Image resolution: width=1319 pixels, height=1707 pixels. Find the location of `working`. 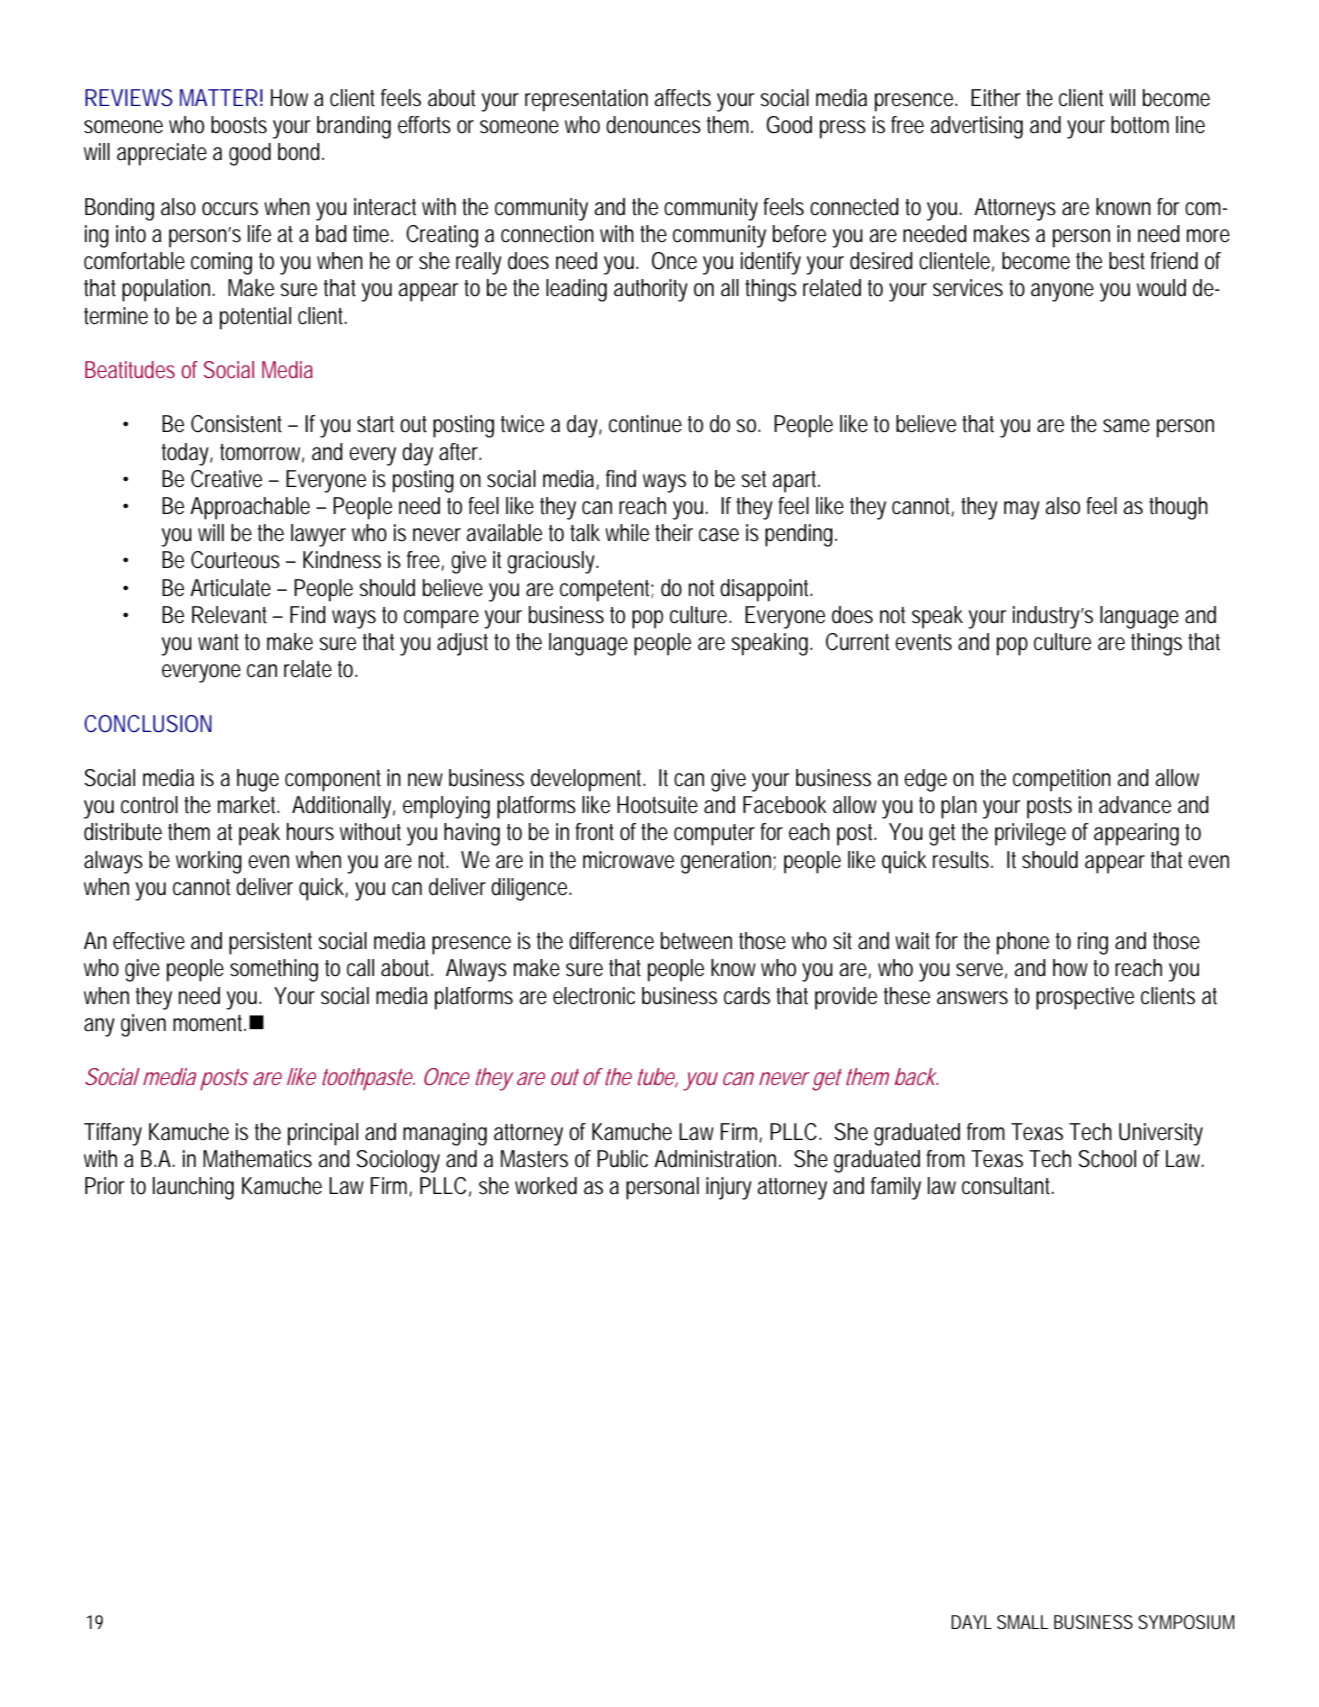

working is located at coordinates (209, 862).
